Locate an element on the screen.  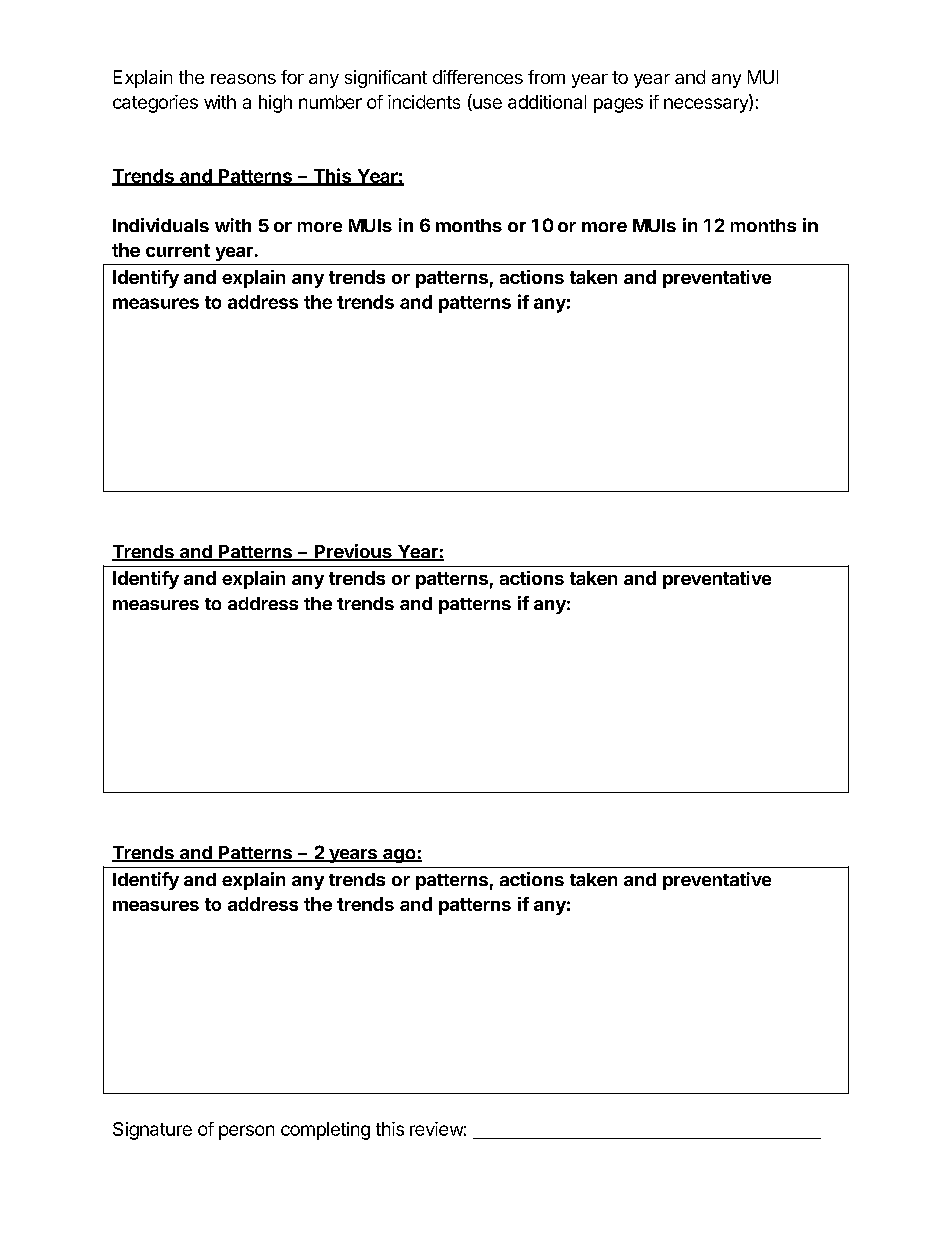
Previous is located at coordinates (353, 552).
